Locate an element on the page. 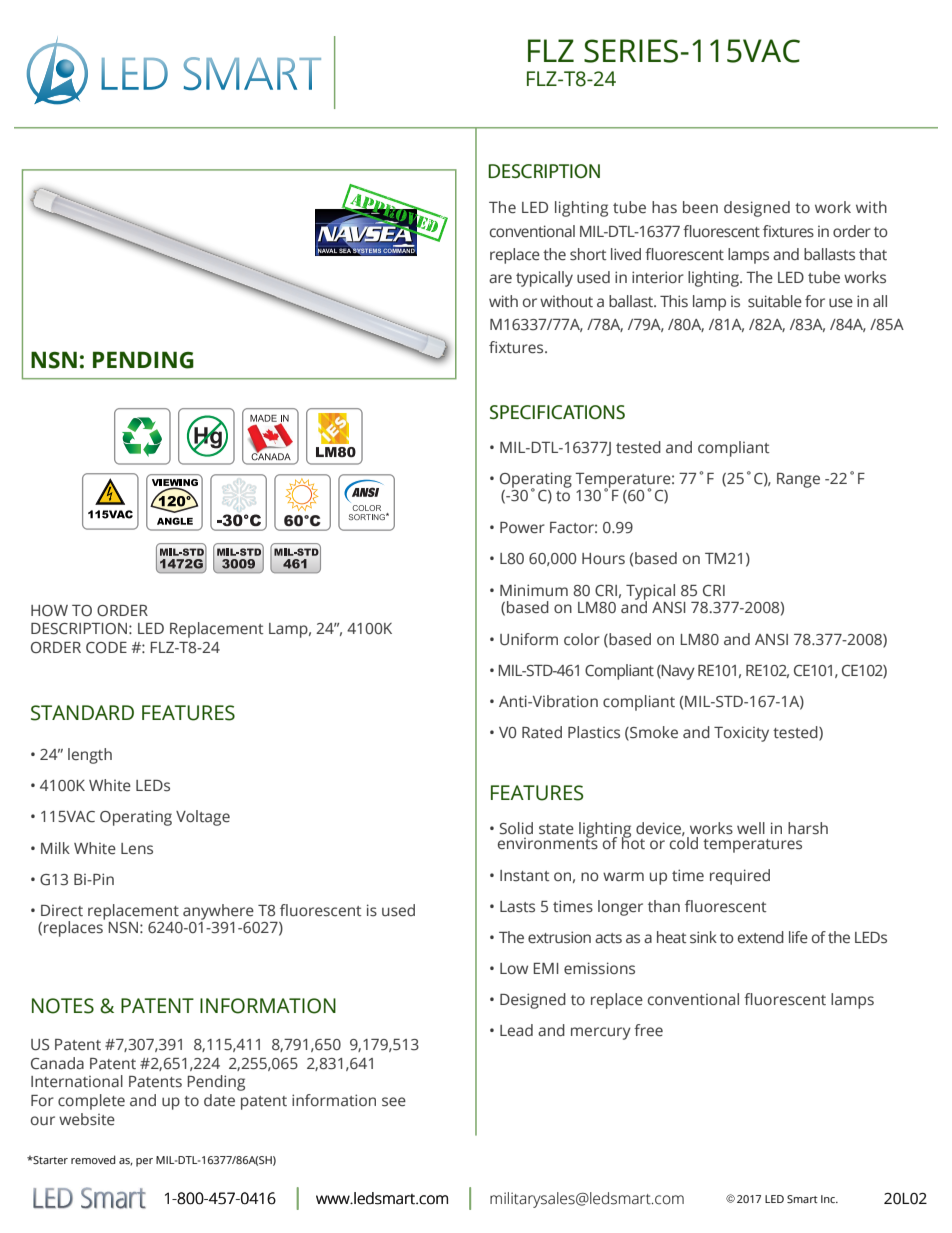 Image resolution: width=952 pixels, height=1233 pixels. extend is located at coordinates (761, 937).
